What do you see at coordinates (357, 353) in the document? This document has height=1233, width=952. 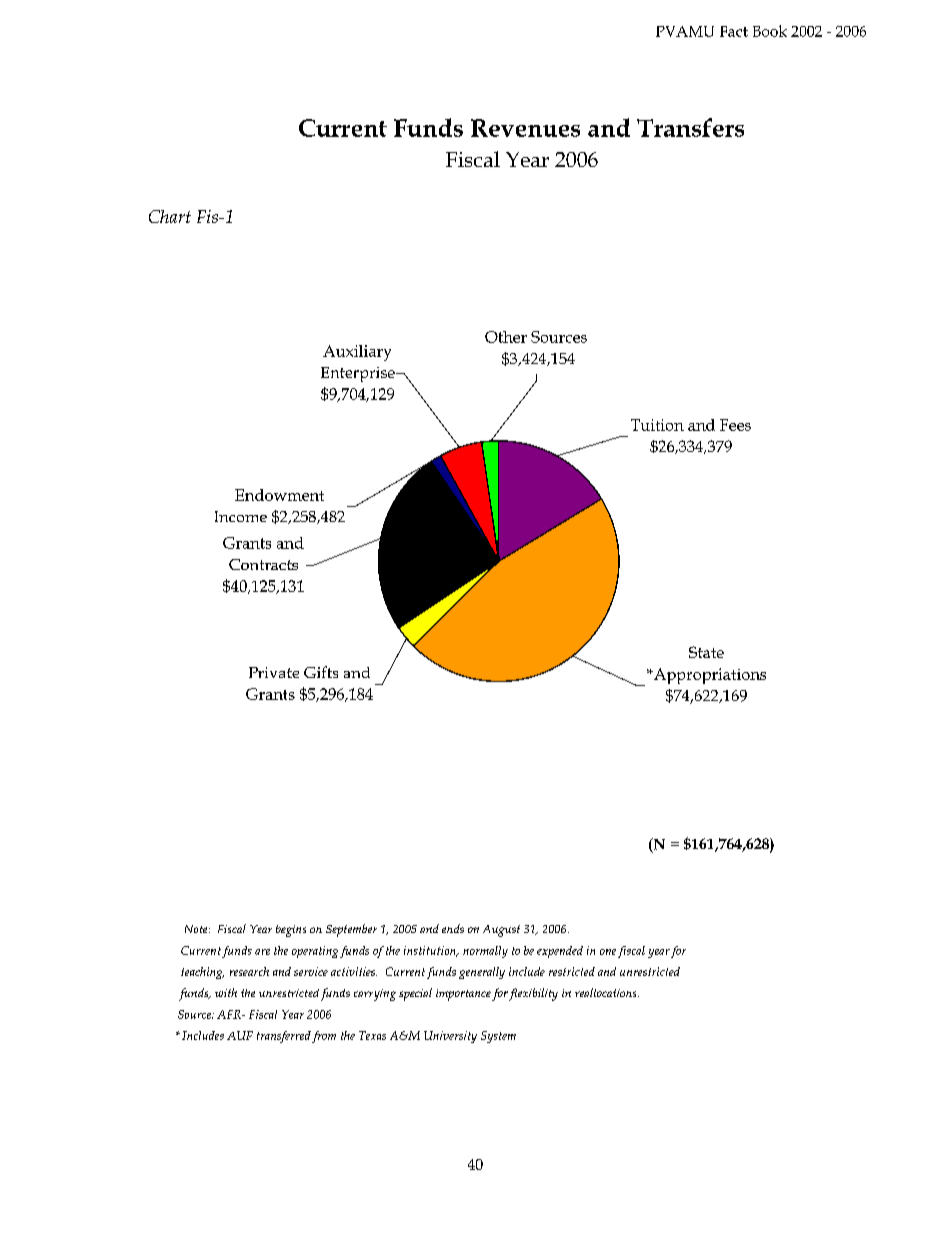 I see `Auxiliary` at bounding box center [357, 353].
